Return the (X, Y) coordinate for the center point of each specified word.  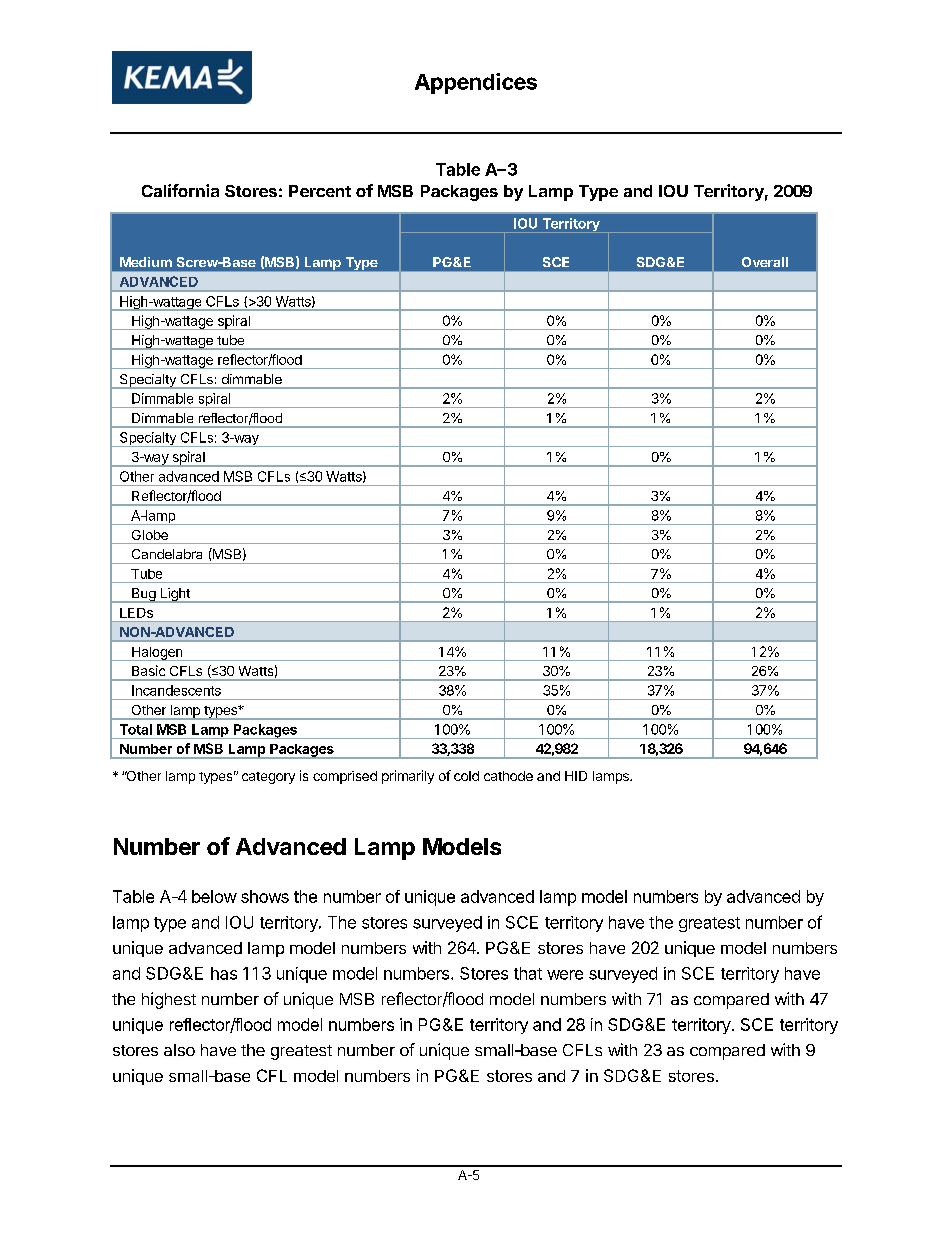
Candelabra (167, 554)
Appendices (476, 83)
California (180, 190)
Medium (146, 262)
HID (576, 776)
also (179, 1050)
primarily (408, 777)
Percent (320, 191)
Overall (765, 262)
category (268, 778)
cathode (508, 776)
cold (466, 776)
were (565, 975)
